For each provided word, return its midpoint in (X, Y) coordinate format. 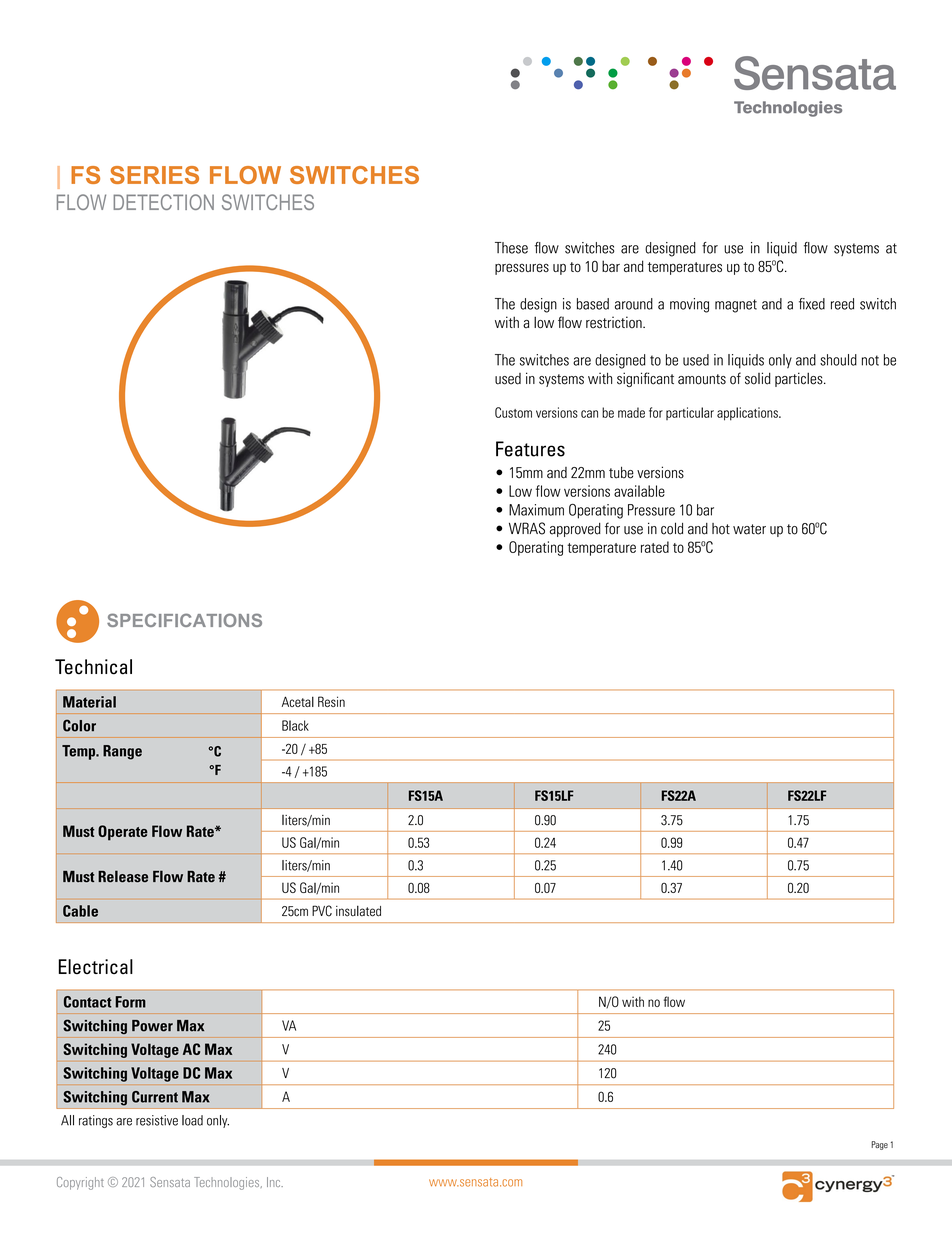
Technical (93, 667)
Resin (331, 701)
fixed (812, 304)
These (511, 248)
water (749, 529)
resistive (157, 1120)
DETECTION (163, 202)
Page (879, 1145)
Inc (275, 1182)
